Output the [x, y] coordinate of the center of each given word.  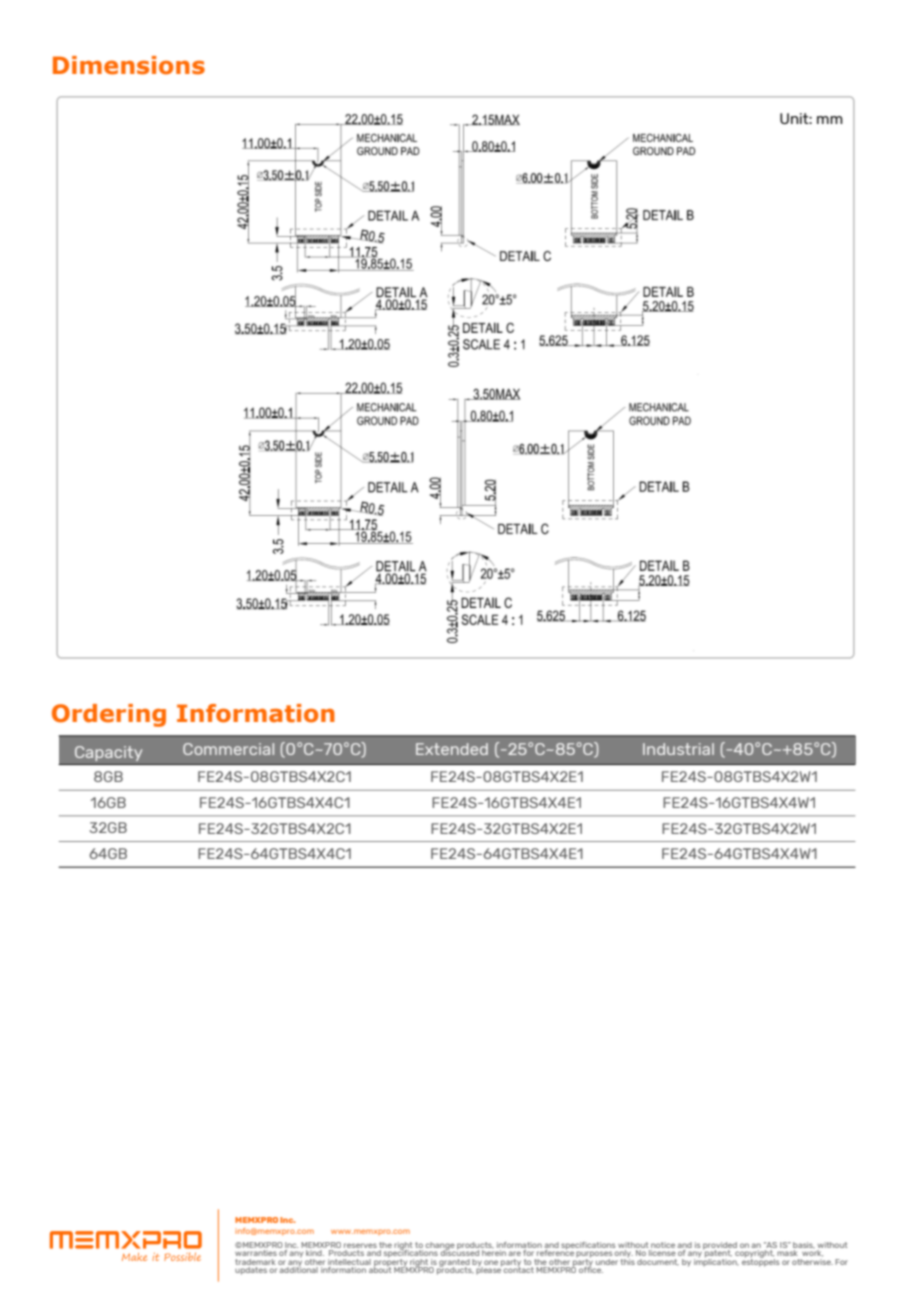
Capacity [108, 753]
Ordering [109, 715]
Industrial [678, 749]
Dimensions [129, 65]
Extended [452, 749]
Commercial [228, 749]
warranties [256, 1253]
